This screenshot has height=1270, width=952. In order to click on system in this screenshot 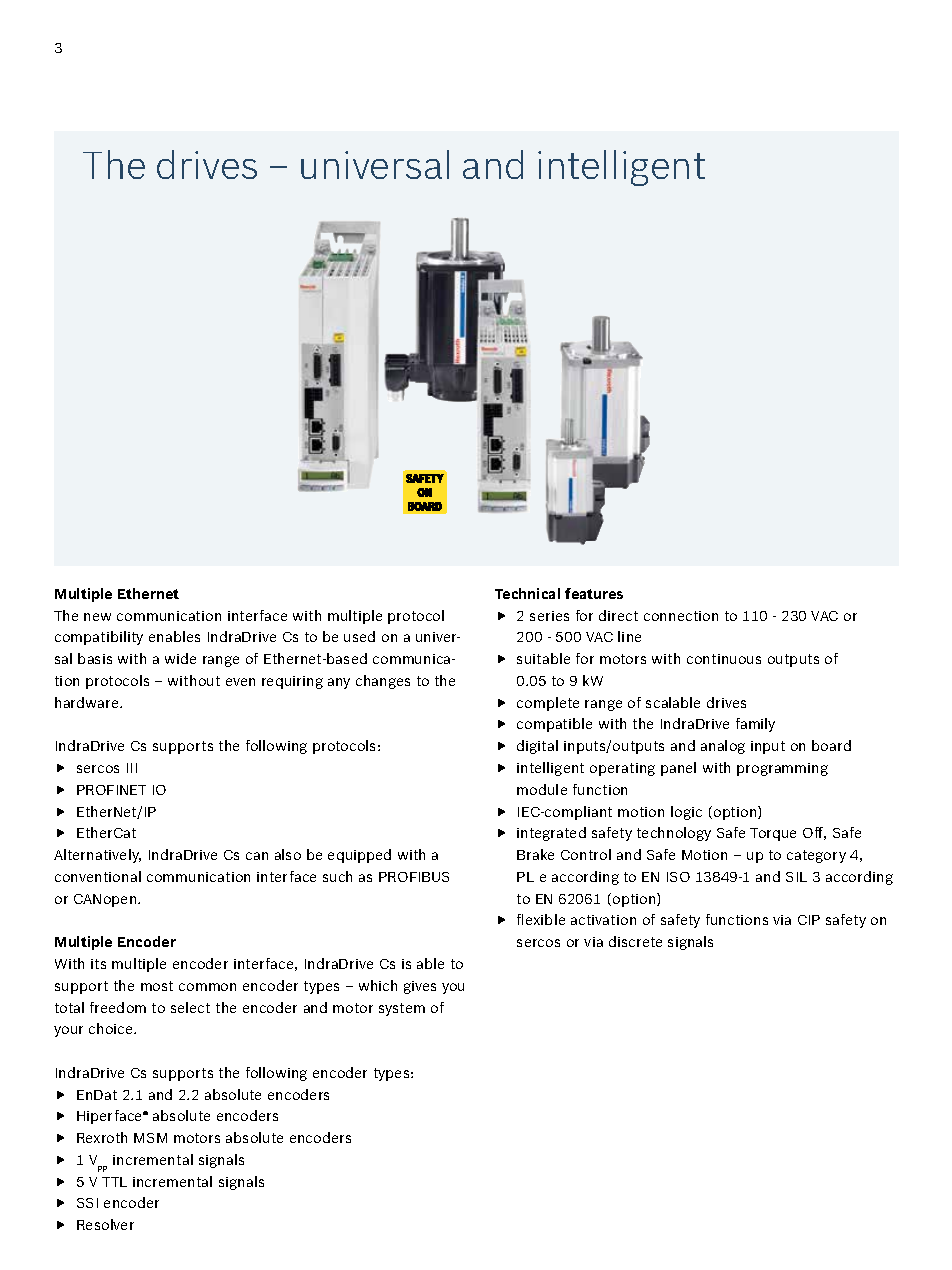, I will do `click(402, 1009)`.
